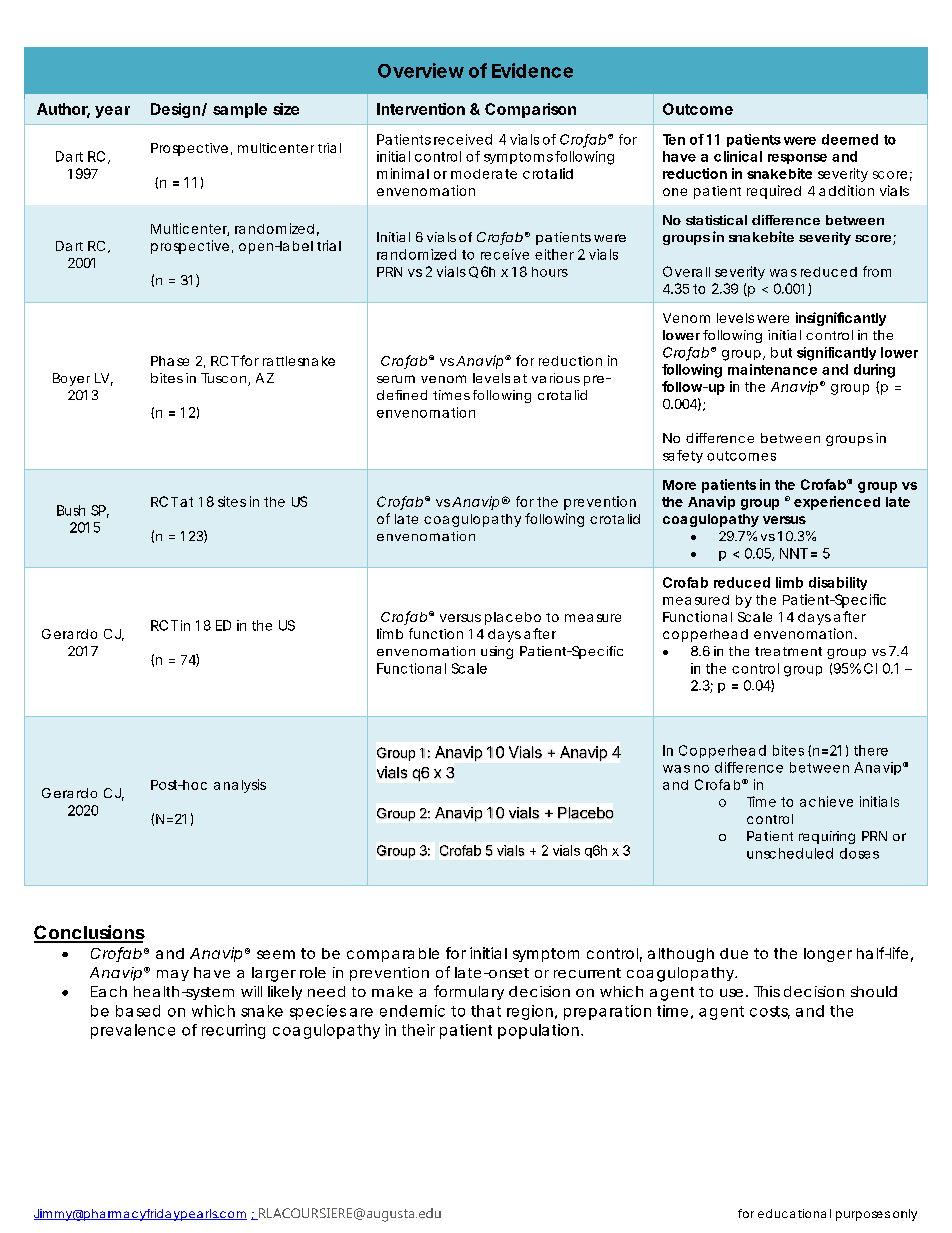  What do you see at coordinates (827, 837) in the screenshot?
I see `requiring` at bounding box center [827, 837].
